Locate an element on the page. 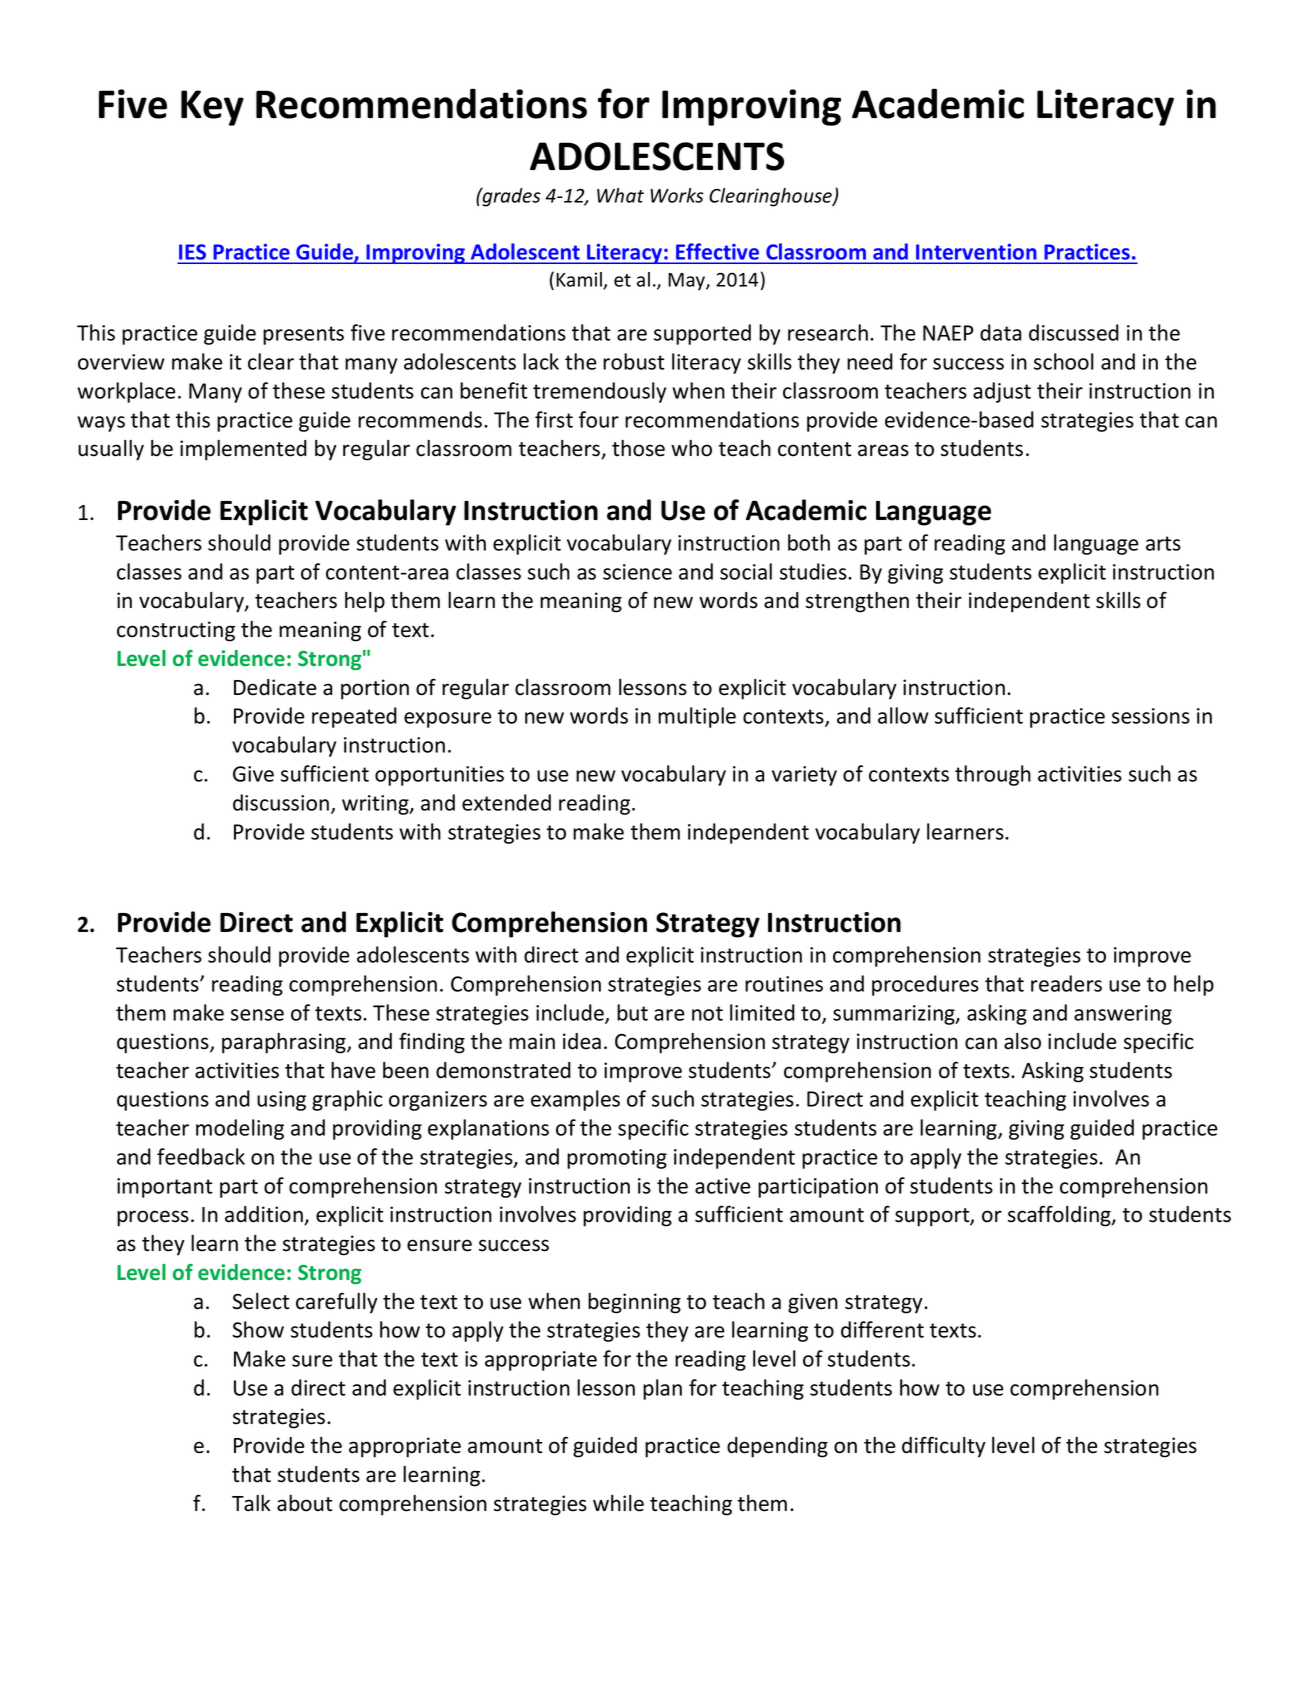 The image size is (1315, 1702). also is located at coordinates (1022, 1041).
